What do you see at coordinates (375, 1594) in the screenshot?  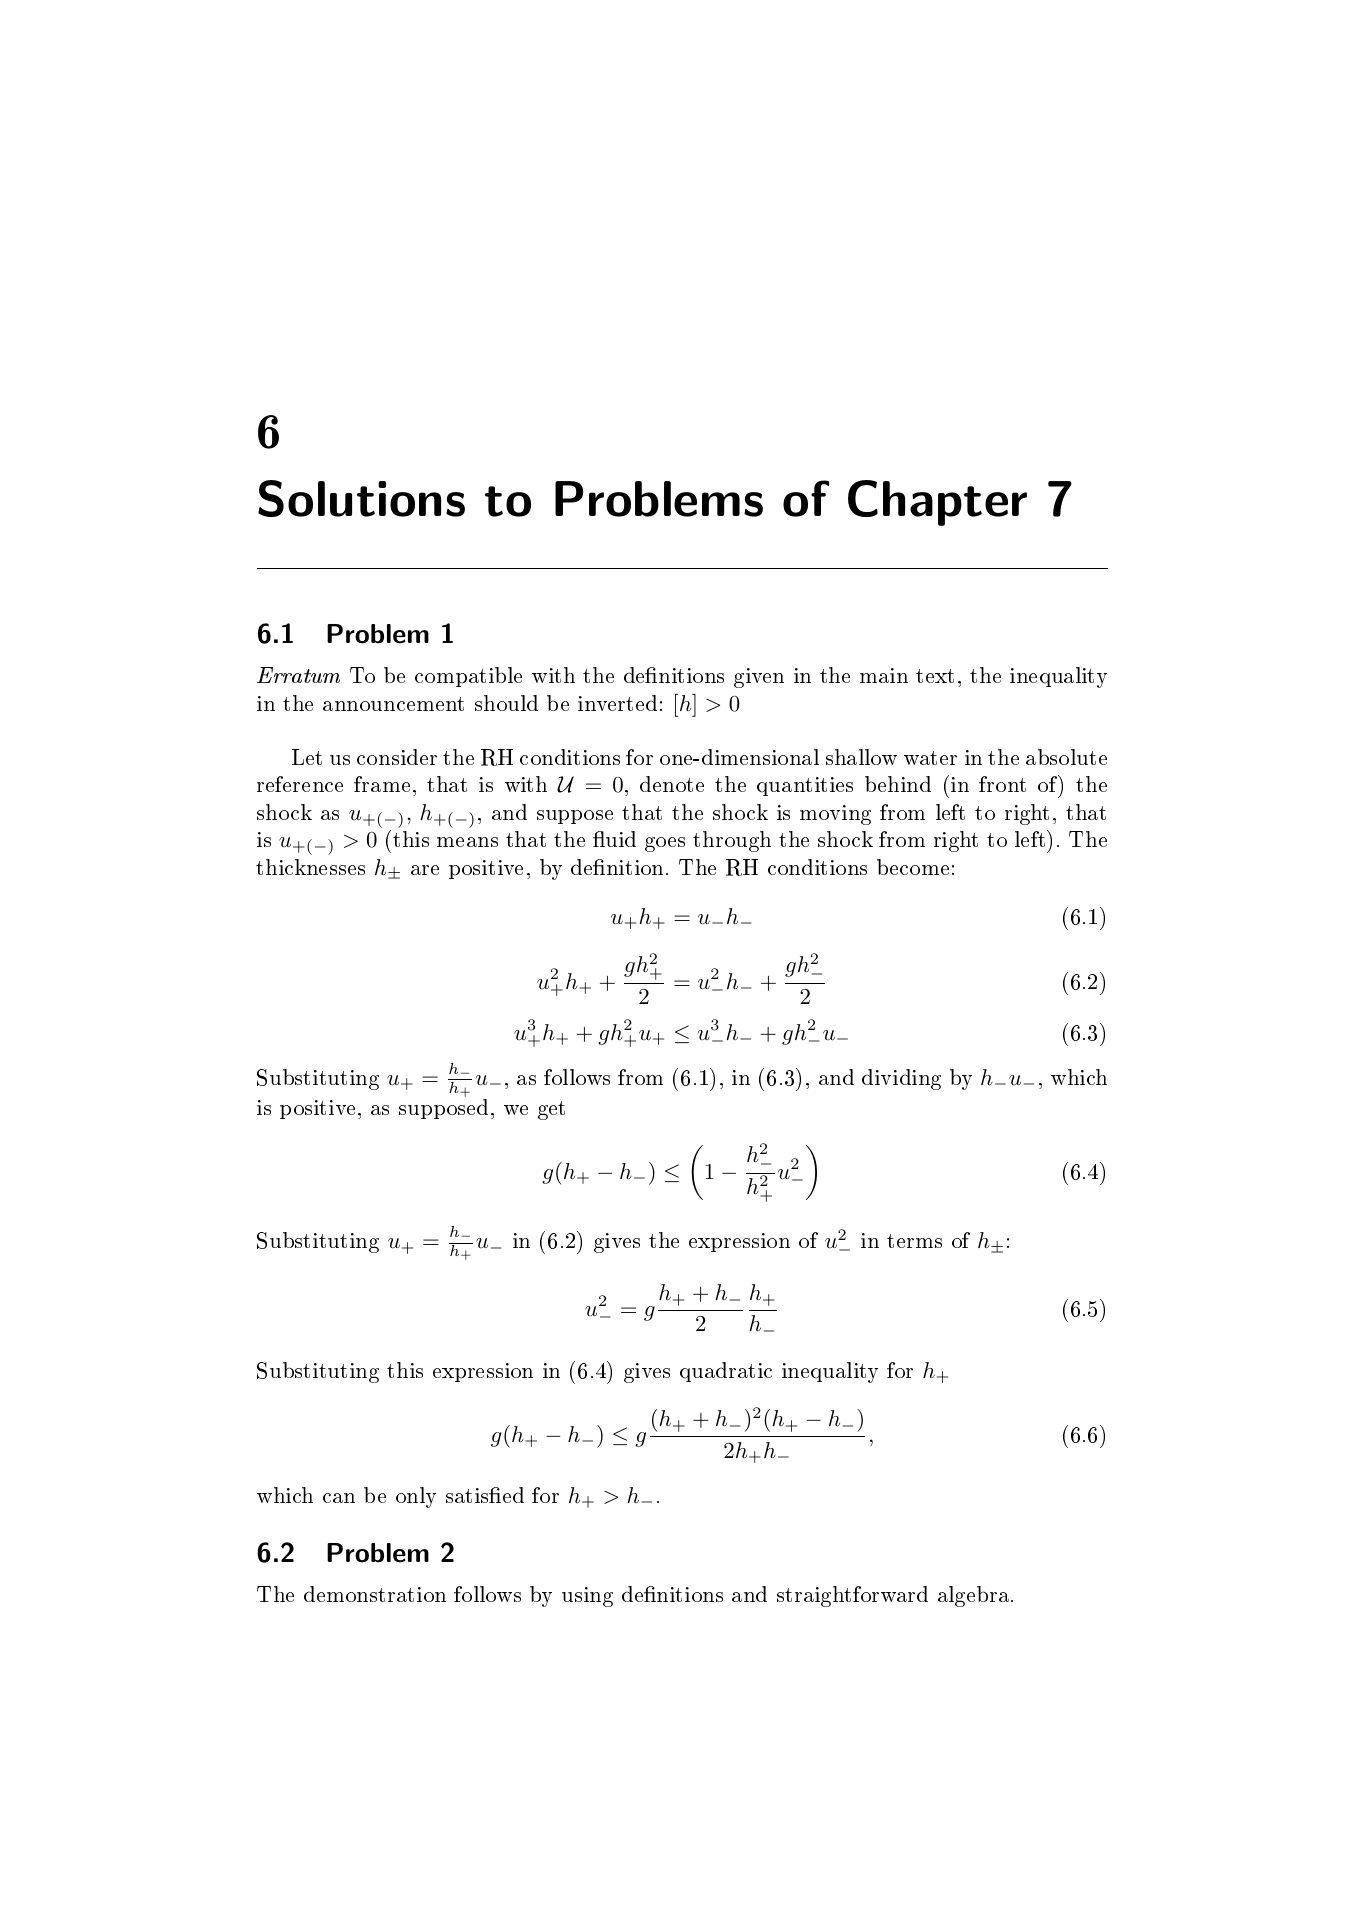 I see `demonstration` at bounding box center [375, 1594].
